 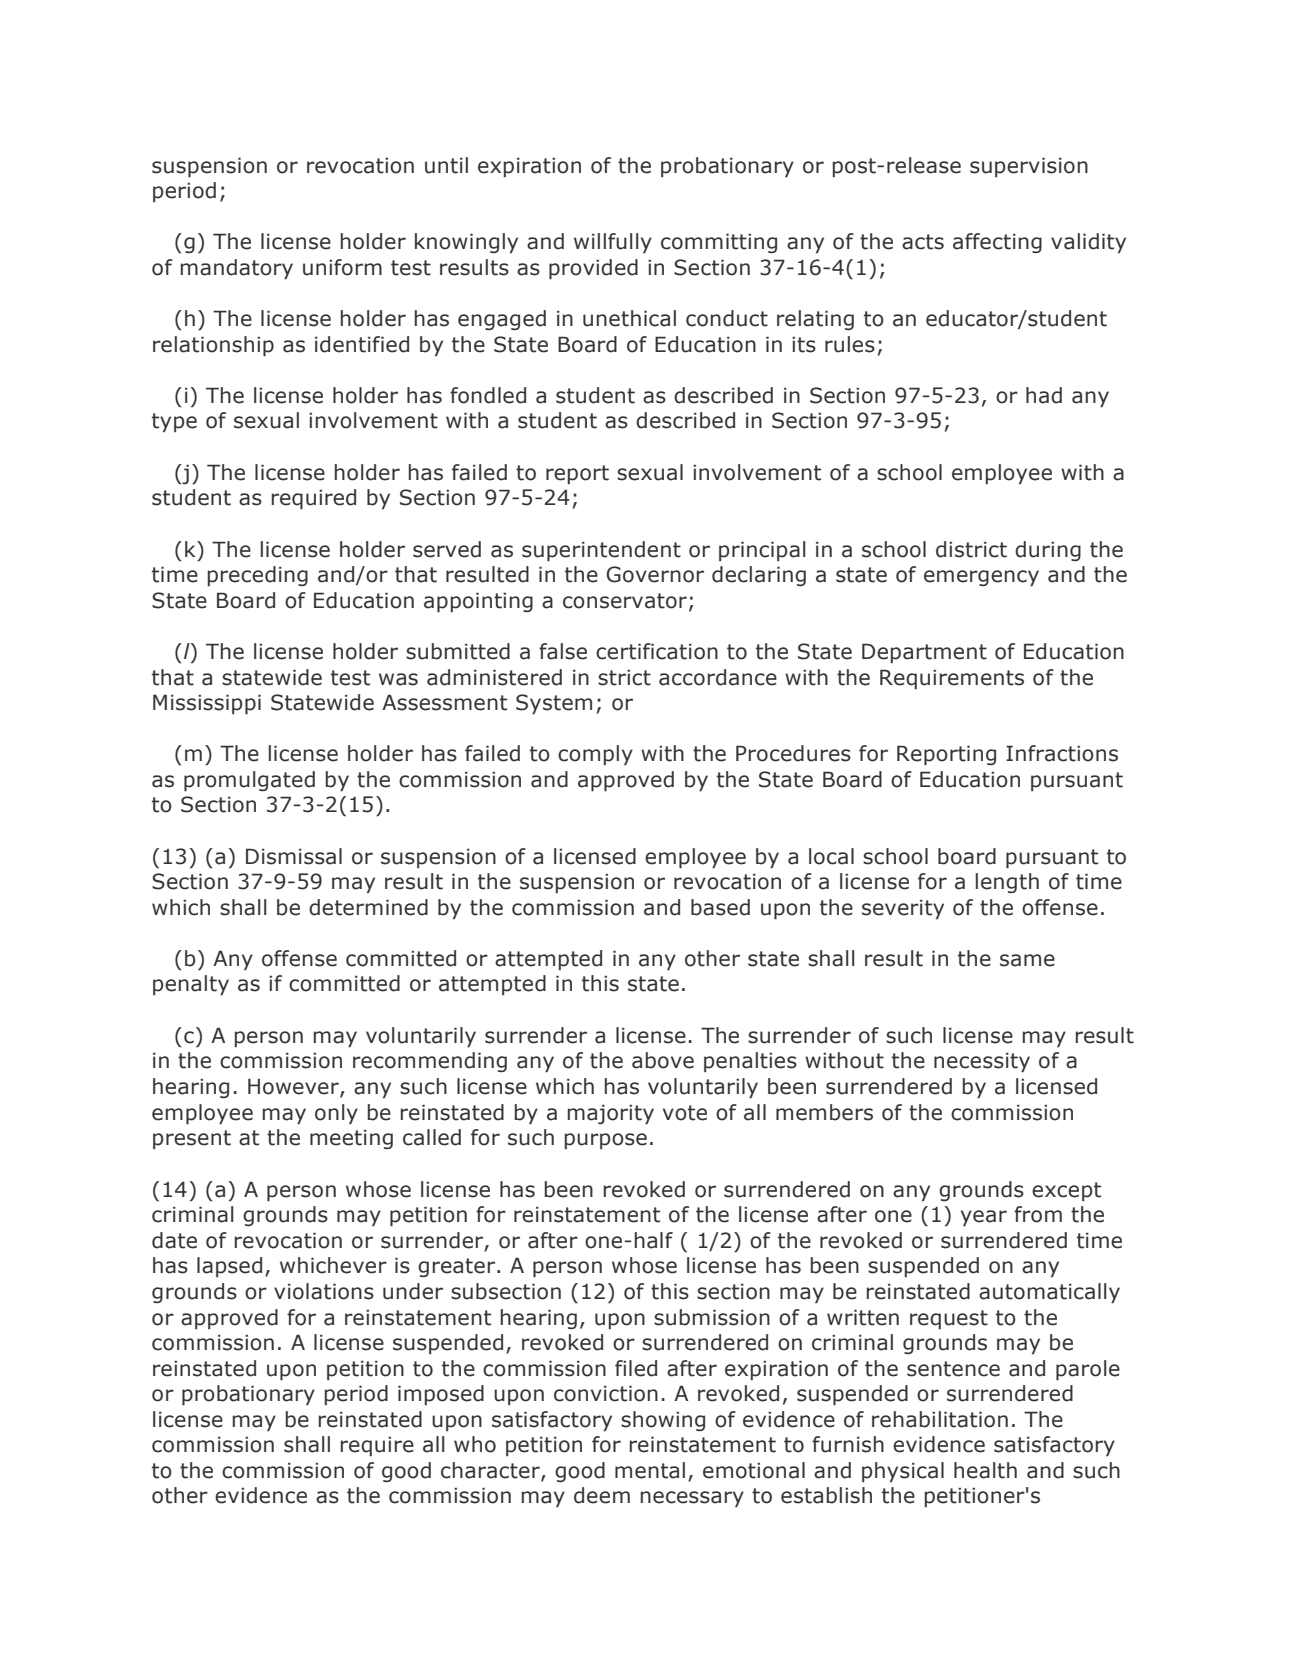 What do you see at coordinates (606, 1141) in the page?
I see `purpose` at bounding box center [606, 1141].
